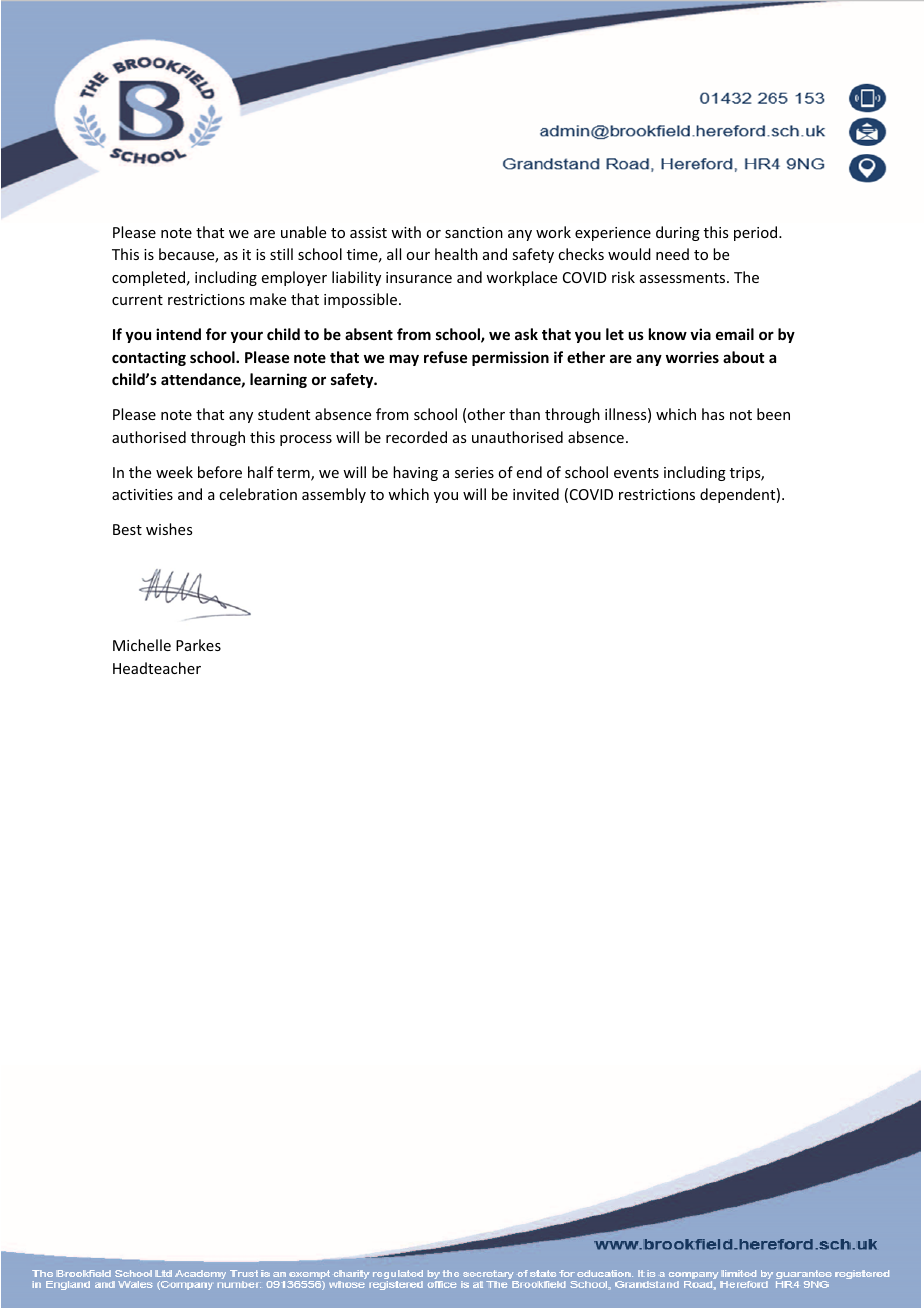 This screenshot has width=924, height=1308. What do you see at coordinates (198, 645) in the screenshot?
I see `Parkes` at bounding box center [198, 645].
